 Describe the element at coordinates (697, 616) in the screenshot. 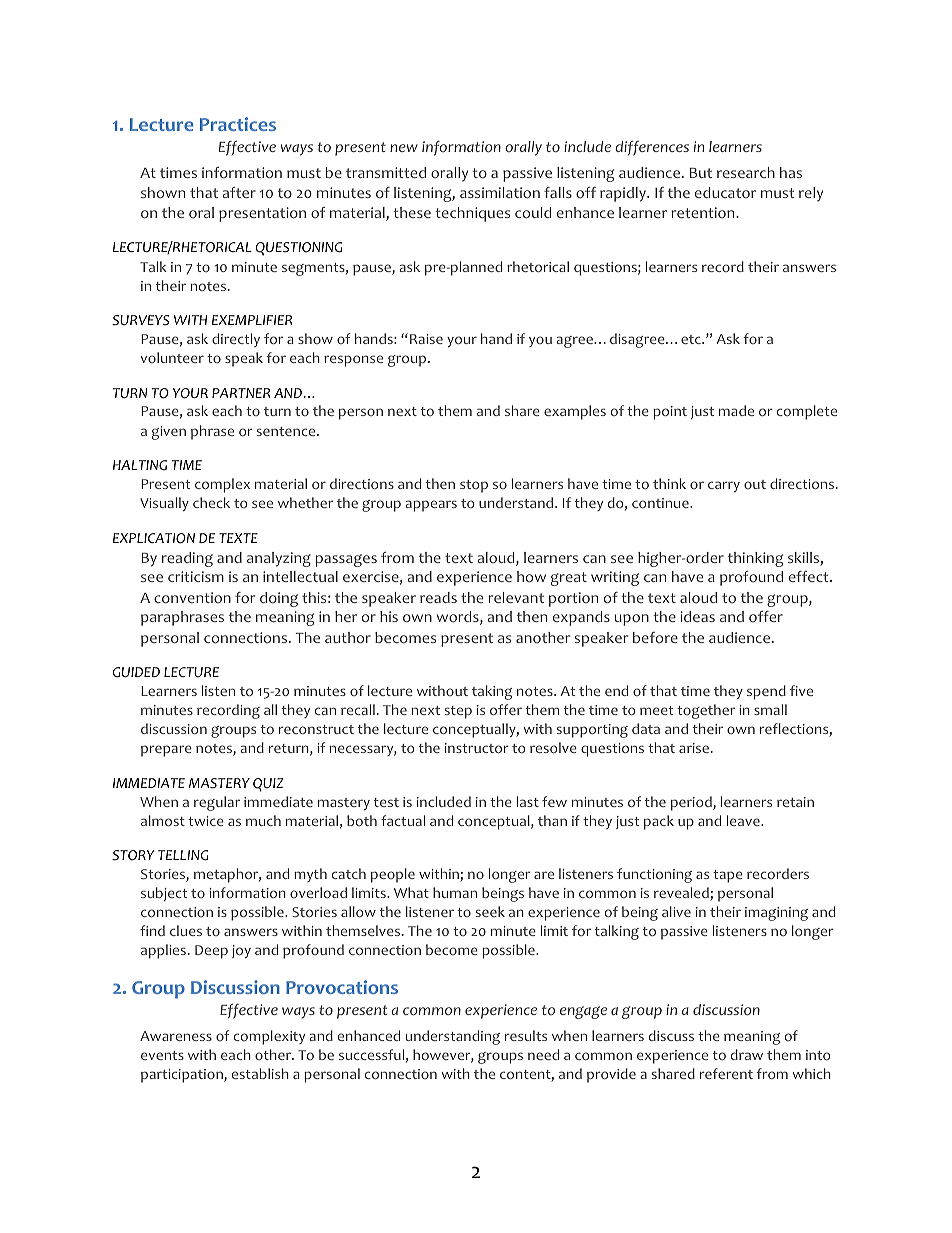

I see `ideas` at that location.
